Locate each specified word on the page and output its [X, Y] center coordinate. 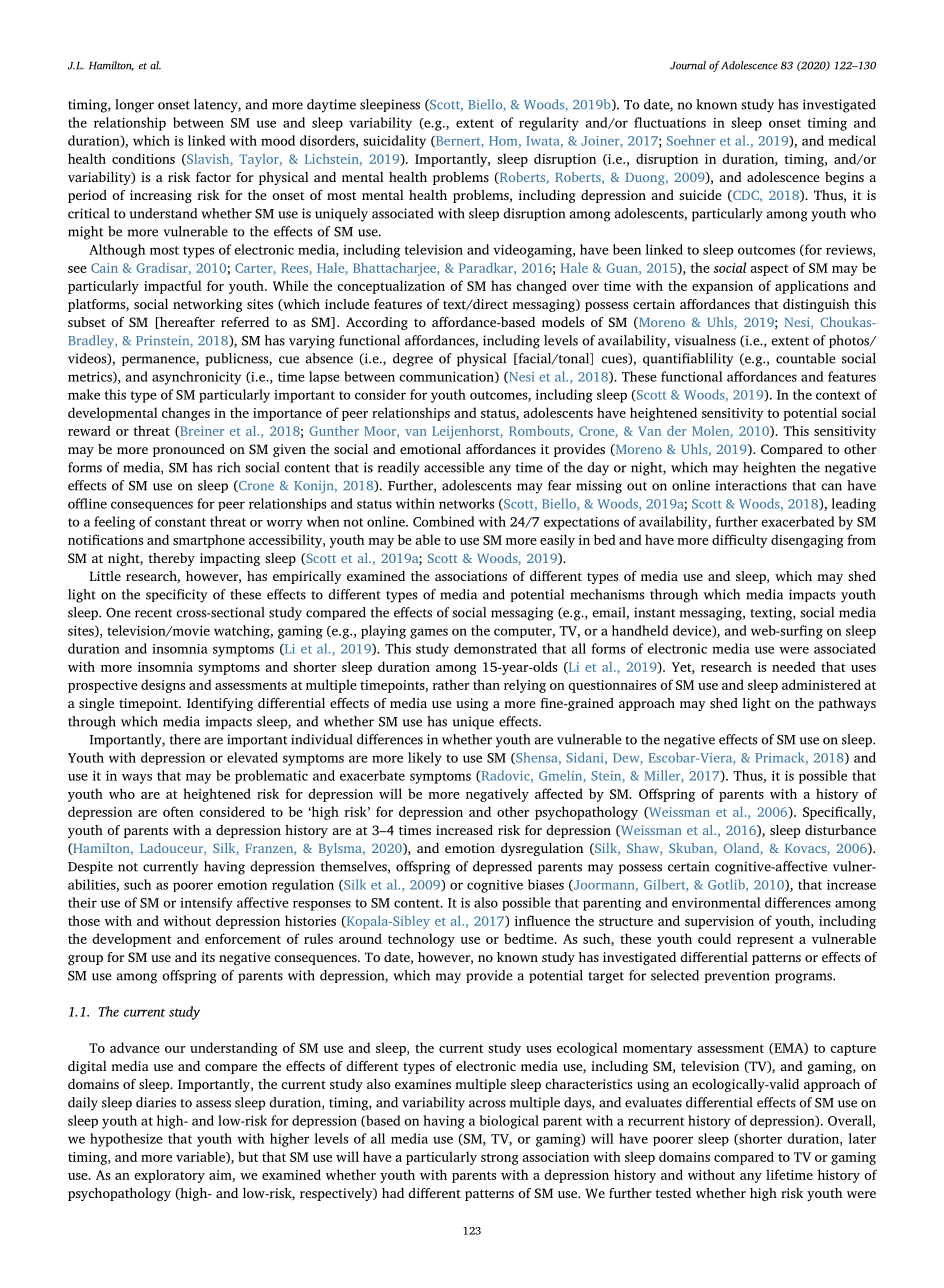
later [862, 1138]
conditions [143, 158]
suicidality [394, 142]
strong [500, 1159]
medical [852, 140]
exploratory [169, 1176]
